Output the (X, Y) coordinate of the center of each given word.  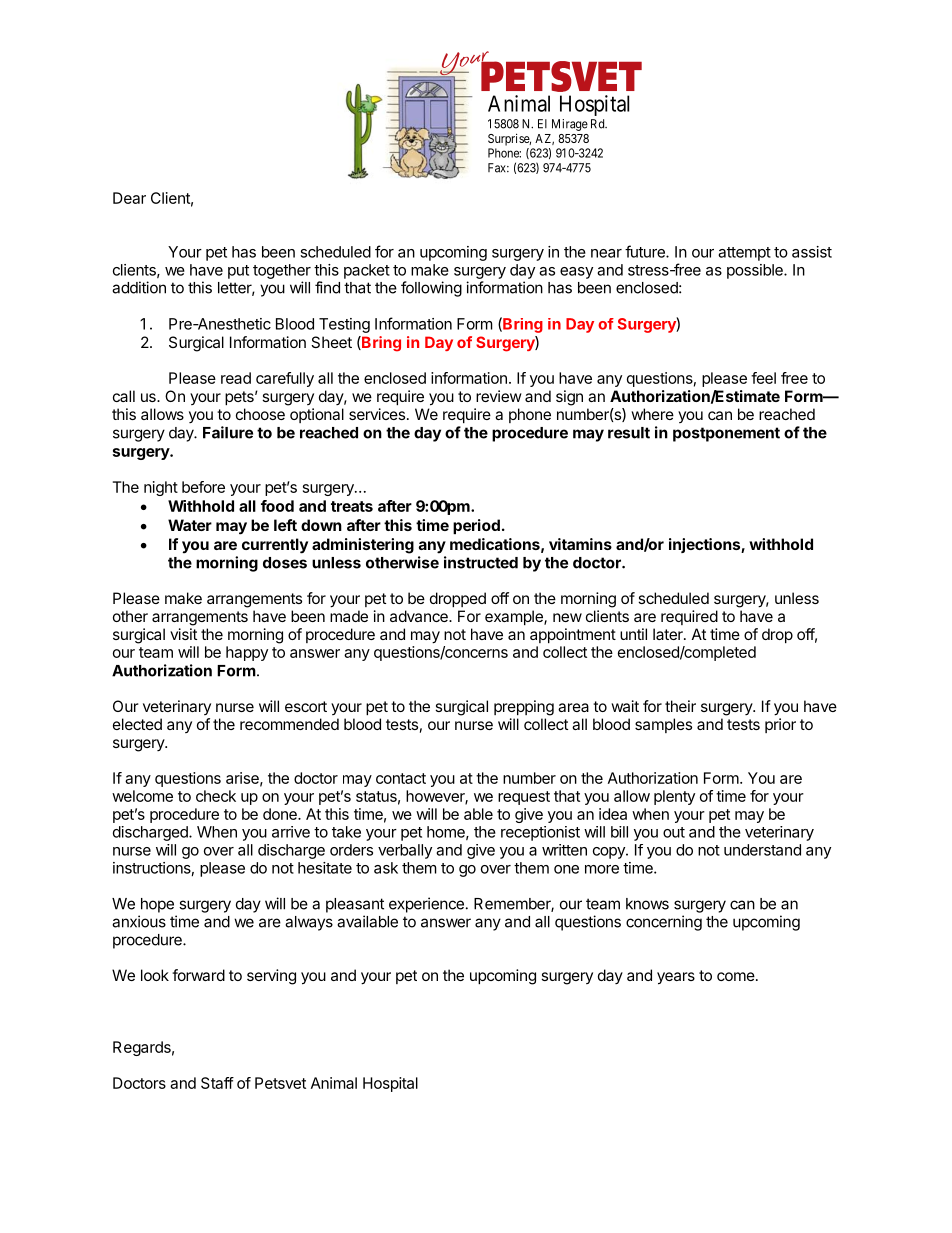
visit (183, 634)
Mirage (570, 125)
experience (426, 905)
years (676, 978)
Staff (217, 1083)
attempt (744, 254)
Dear (129, 198)
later (669, 634)
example (515, 617)
